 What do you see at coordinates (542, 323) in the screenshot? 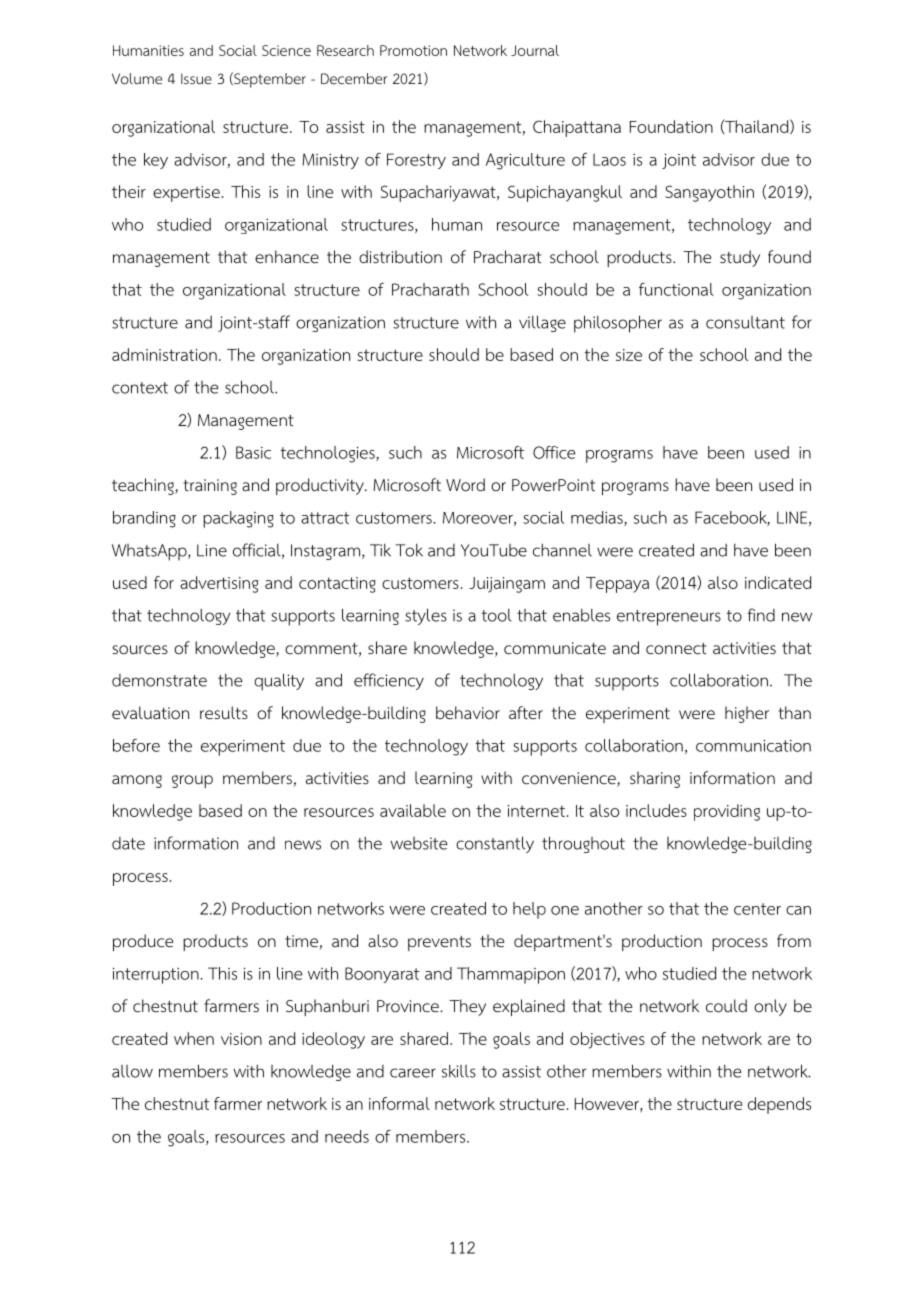
I see `village` at bounding box center [542, 323].
